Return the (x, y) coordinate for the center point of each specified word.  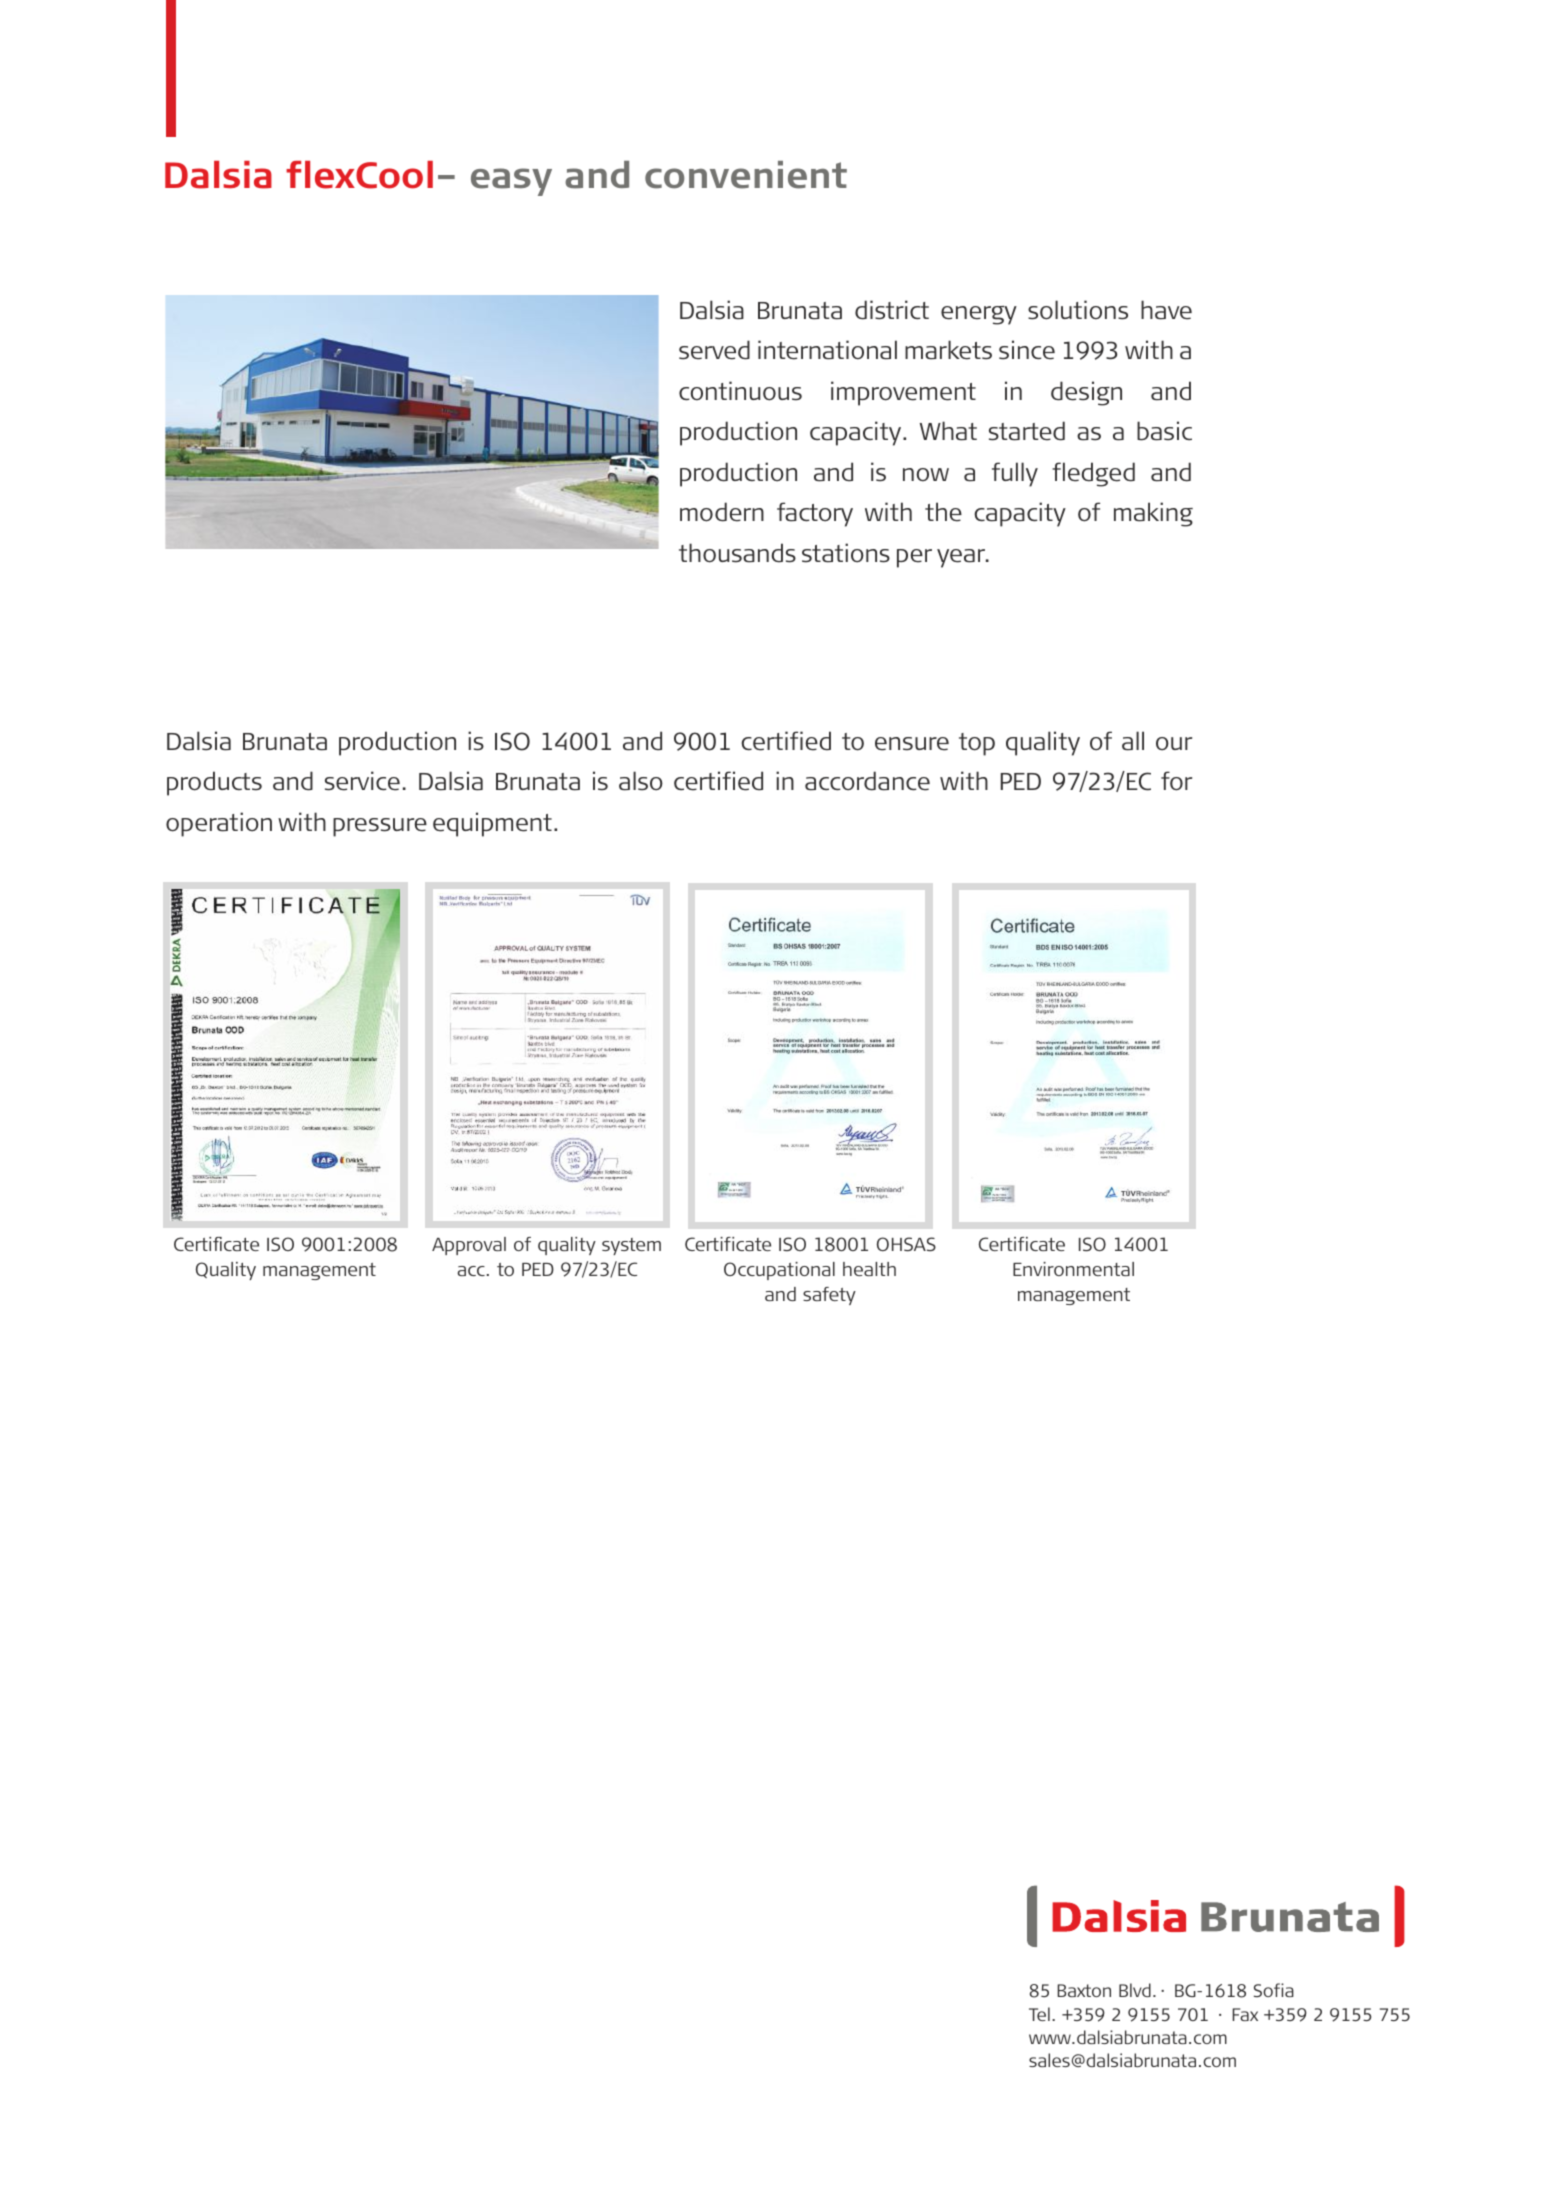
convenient (746, 175)
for (1176, 781)
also (641, 781)
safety (829, 1296)
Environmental (1073, 1269)
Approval (469, 1246)
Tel (1039, 2014)
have (1166, 310)
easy (511, 182)
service (362, 781)
